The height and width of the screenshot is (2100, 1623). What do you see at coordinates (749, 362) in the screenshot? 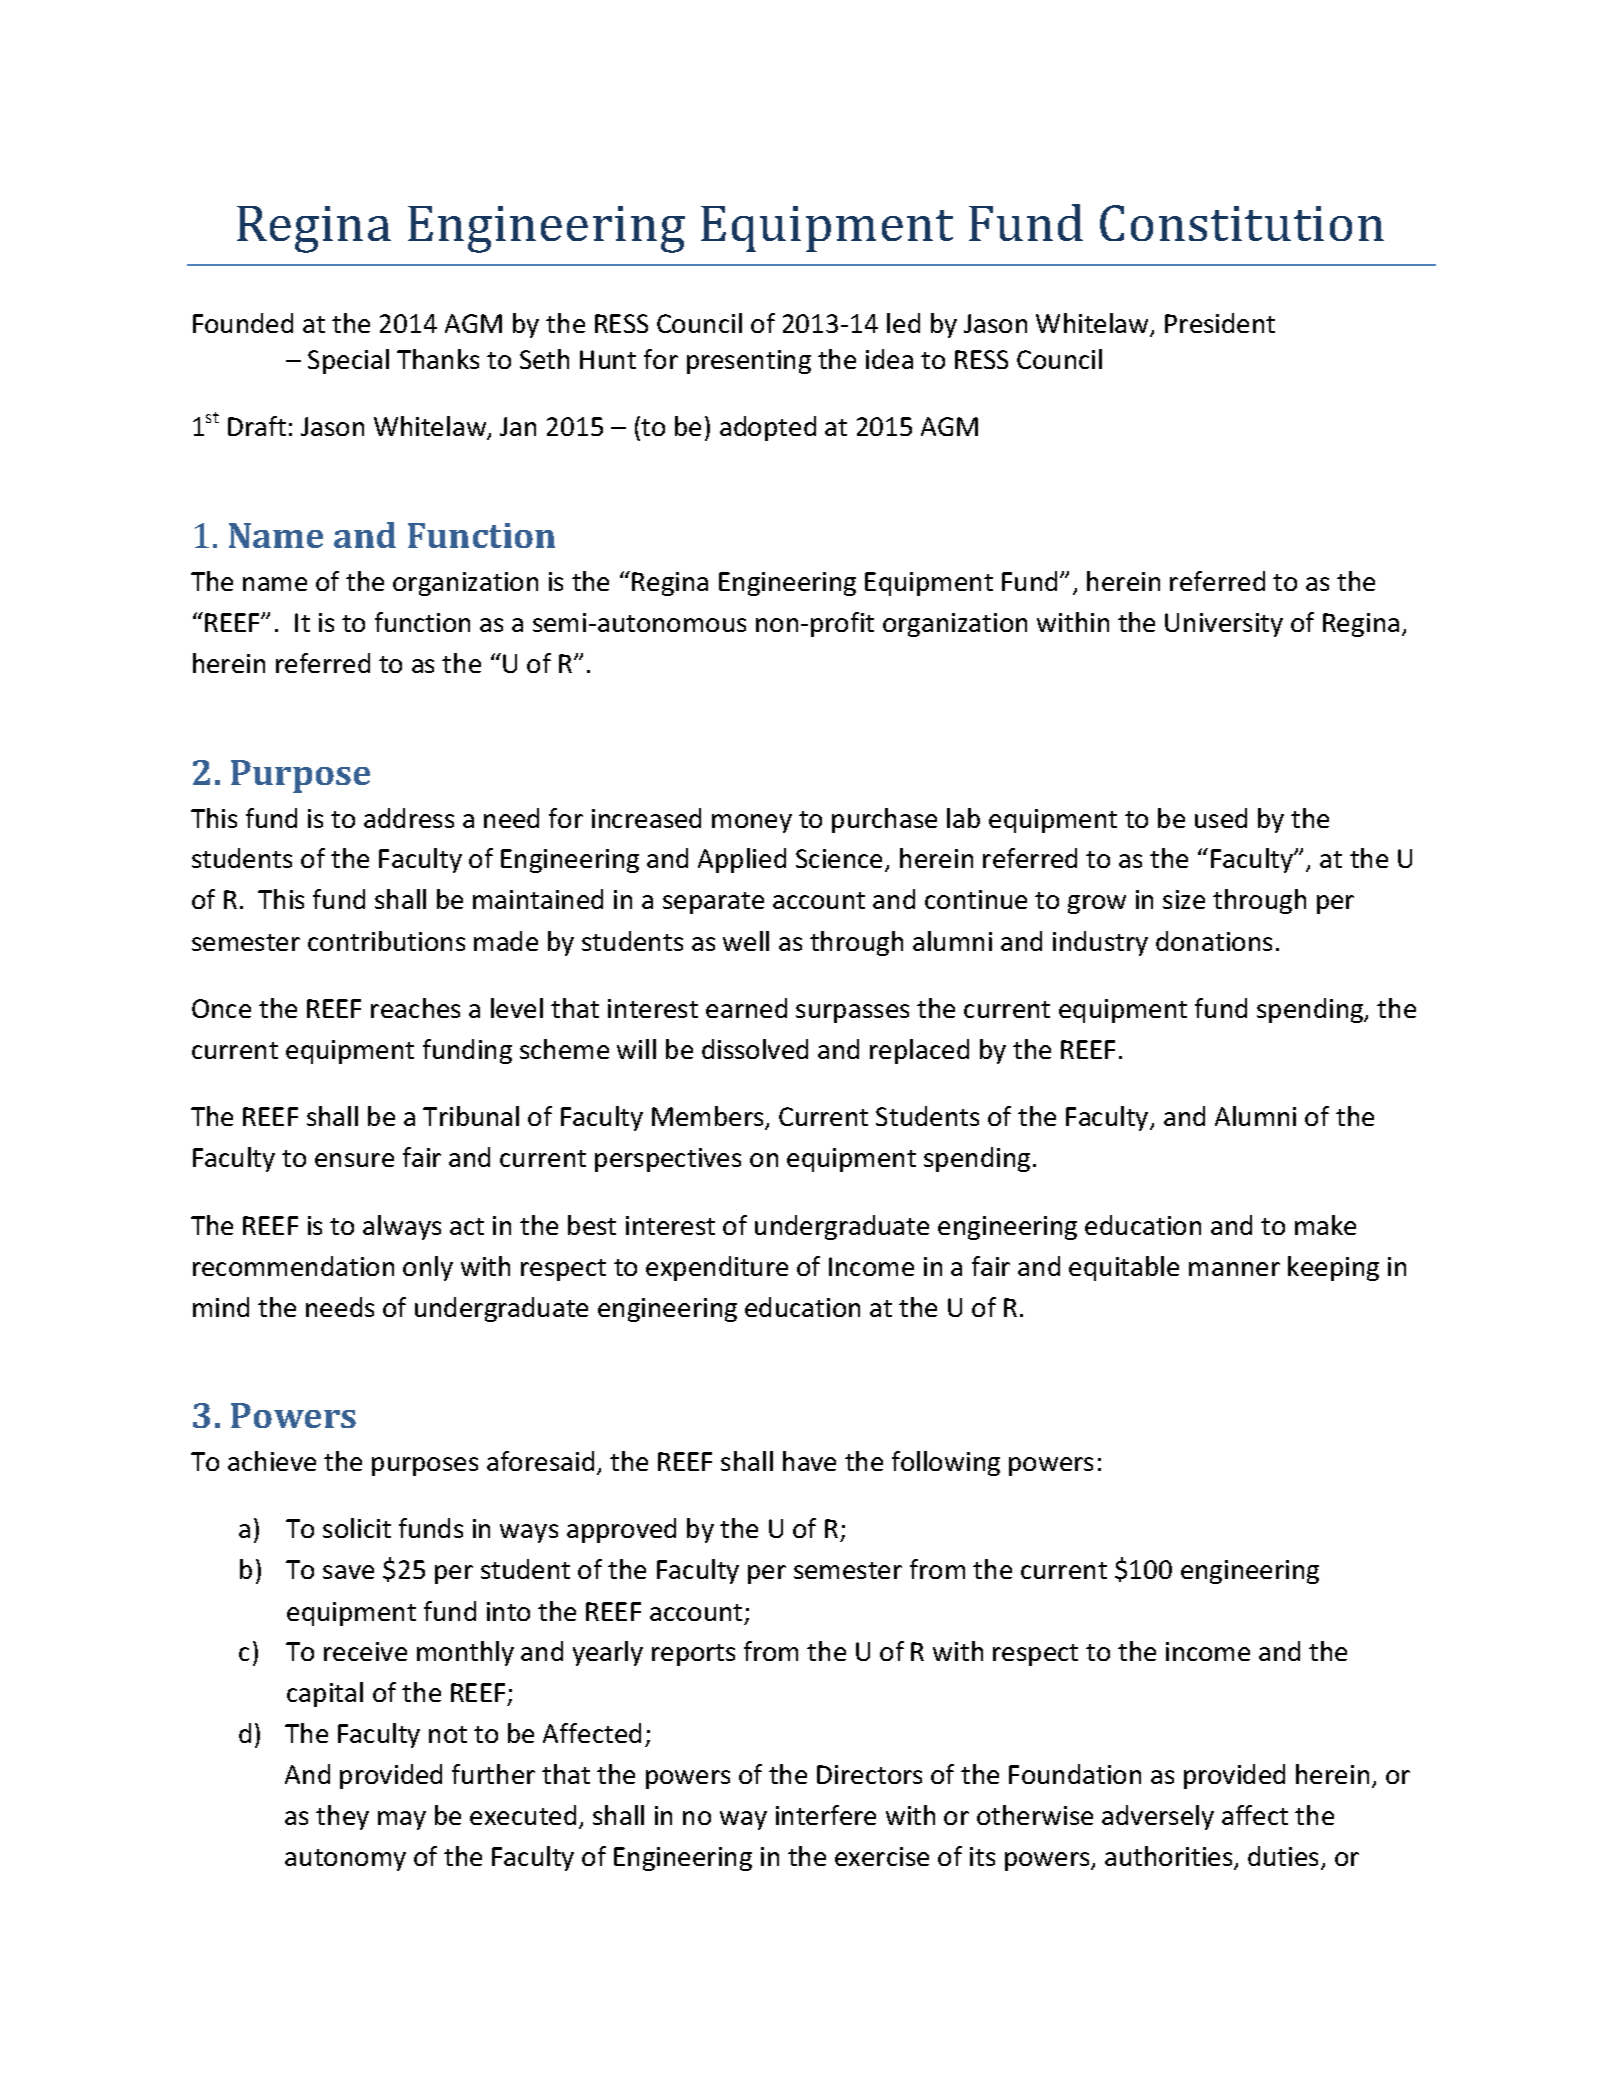
I see `presenting` at bounding box center [749, 362].
